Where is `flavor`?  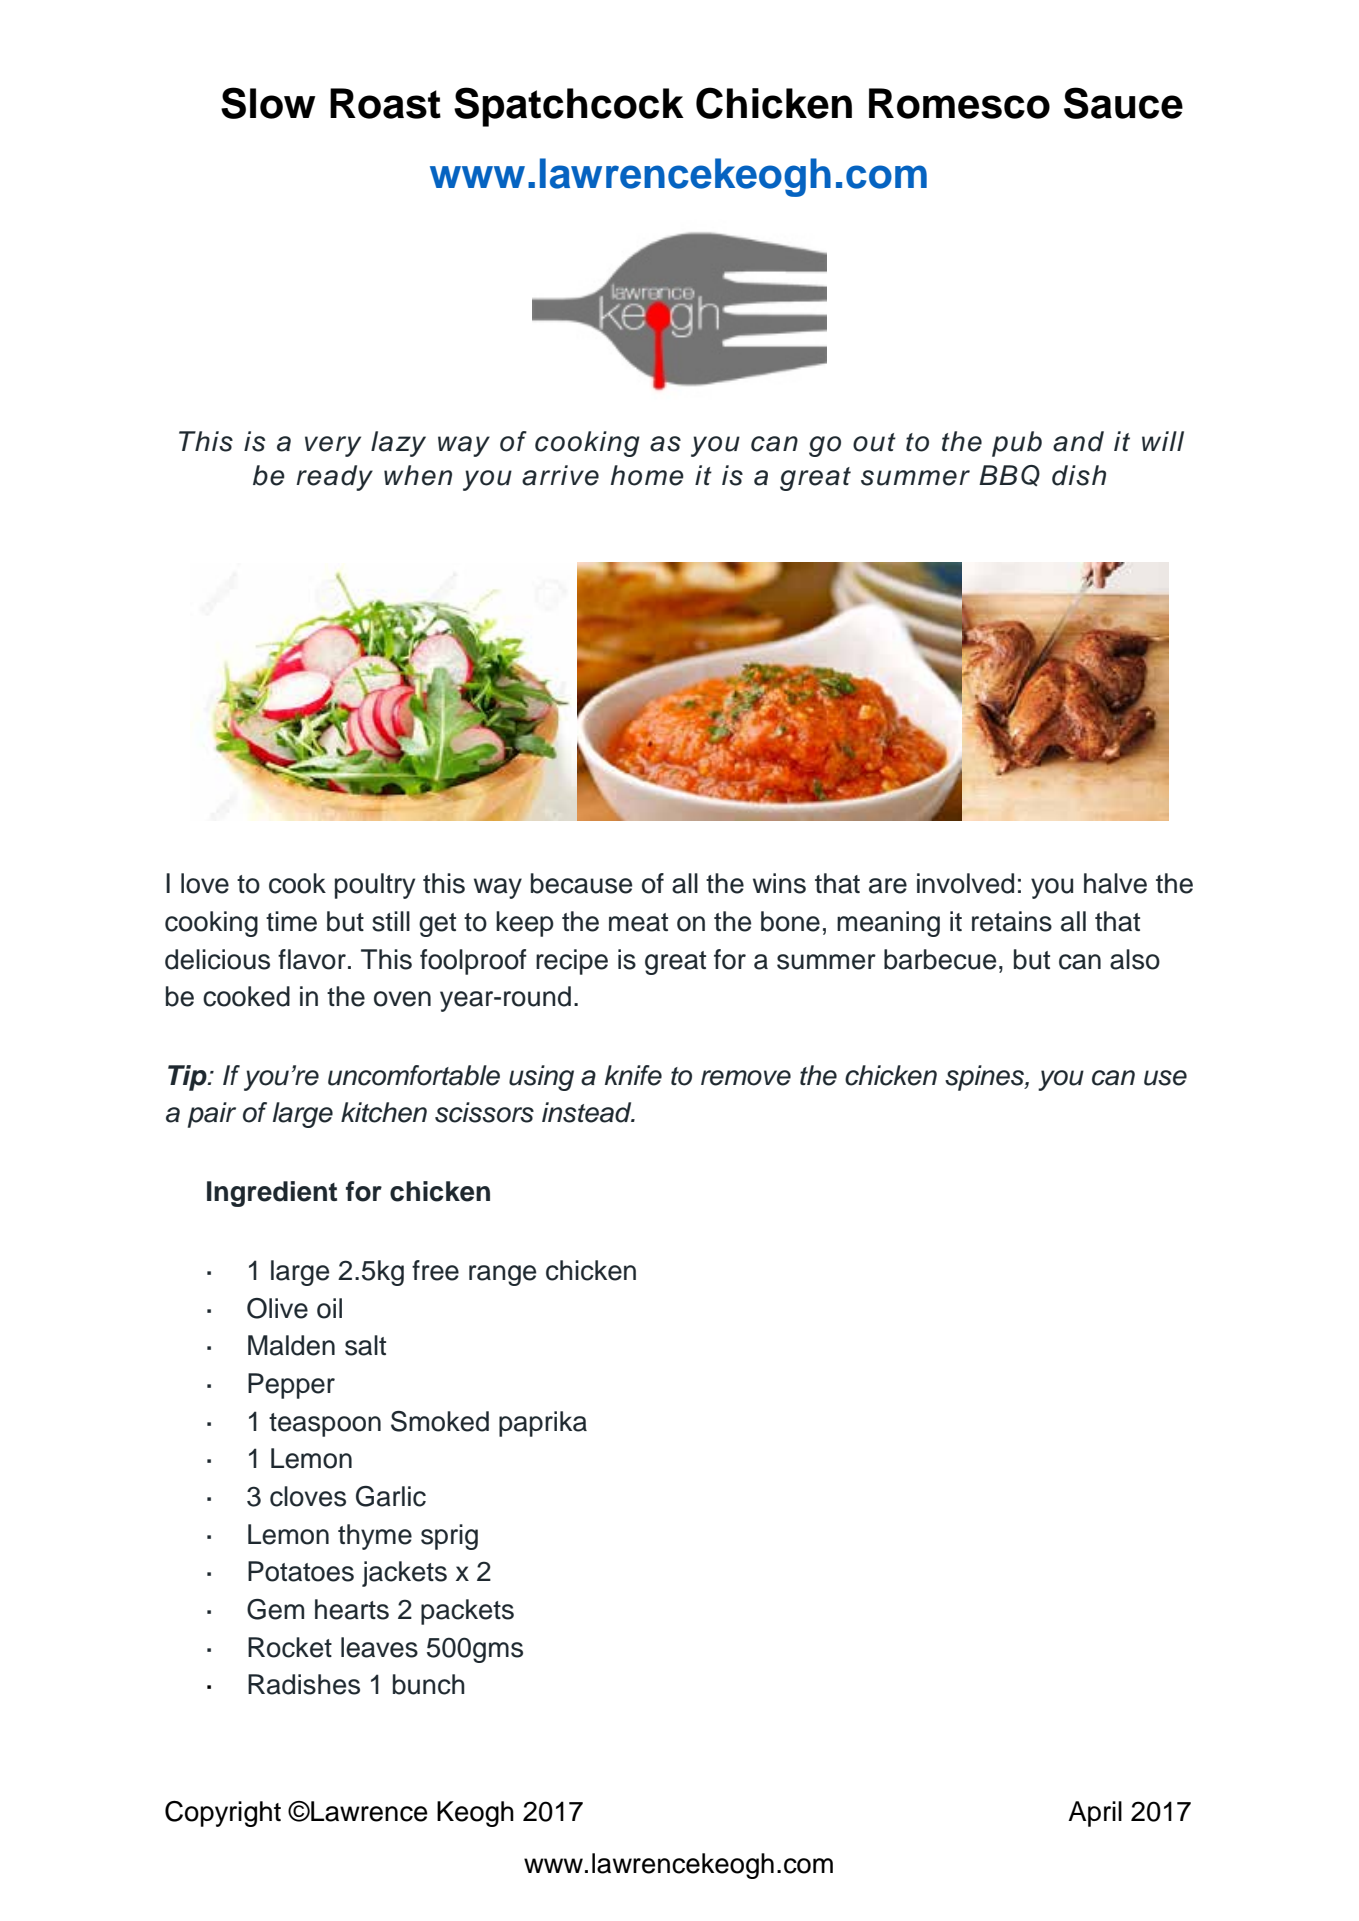
flavor is located at coordinates (312, 959).
